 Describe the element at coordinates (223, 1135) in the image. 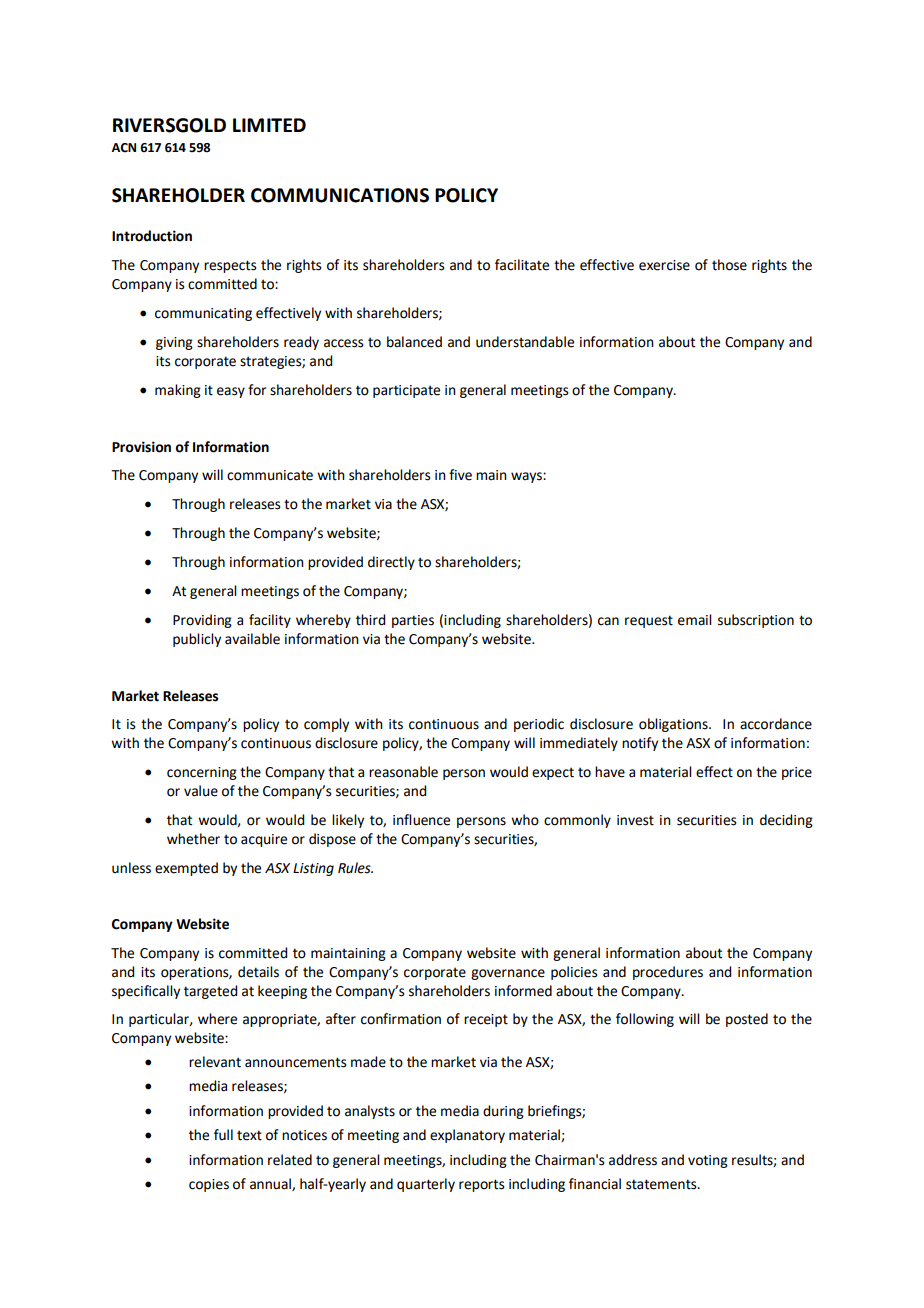

I see `full` at that location.
